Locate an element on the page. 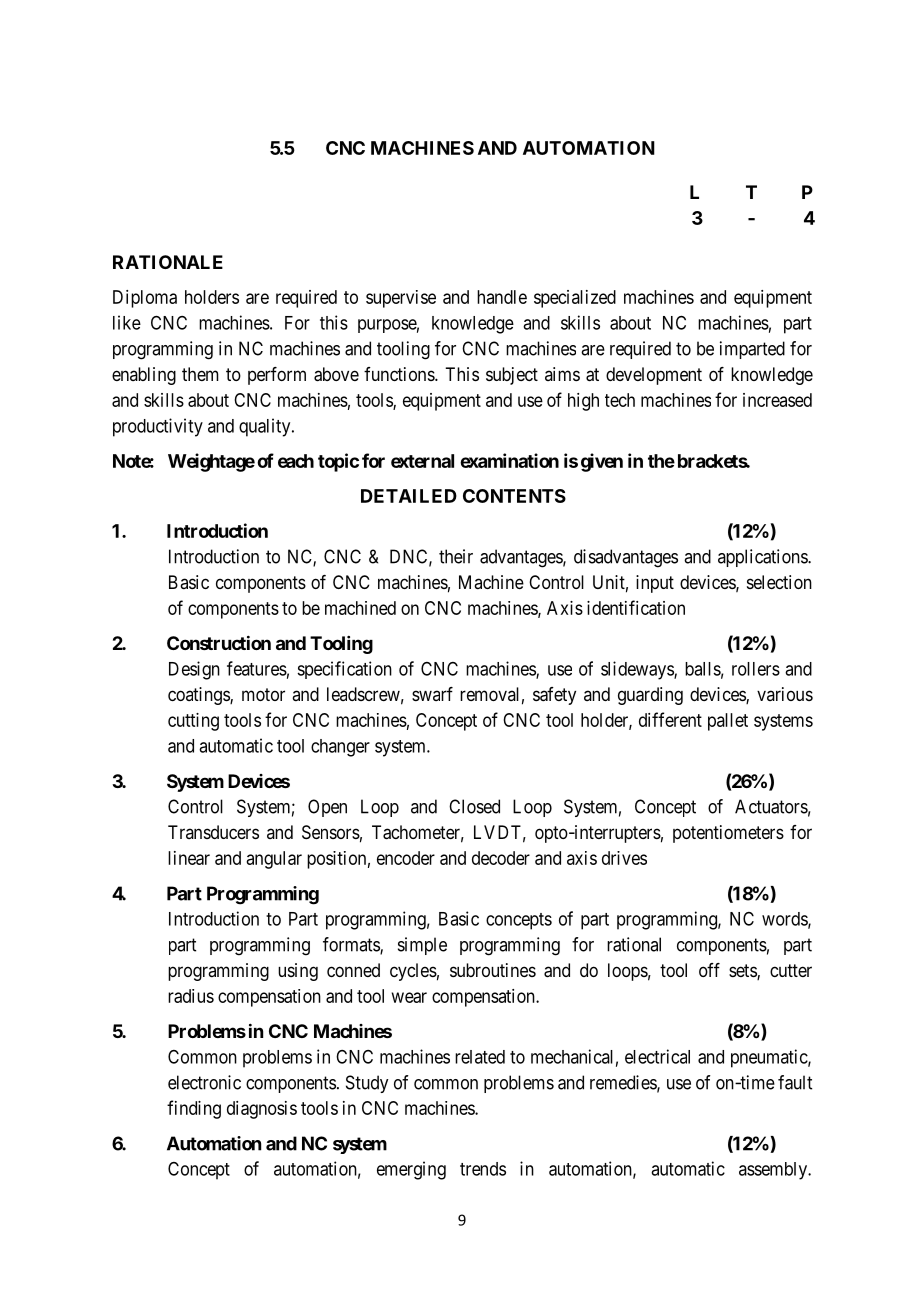 The image size is (924, 1307). development is located at coordinates (654, 376).
